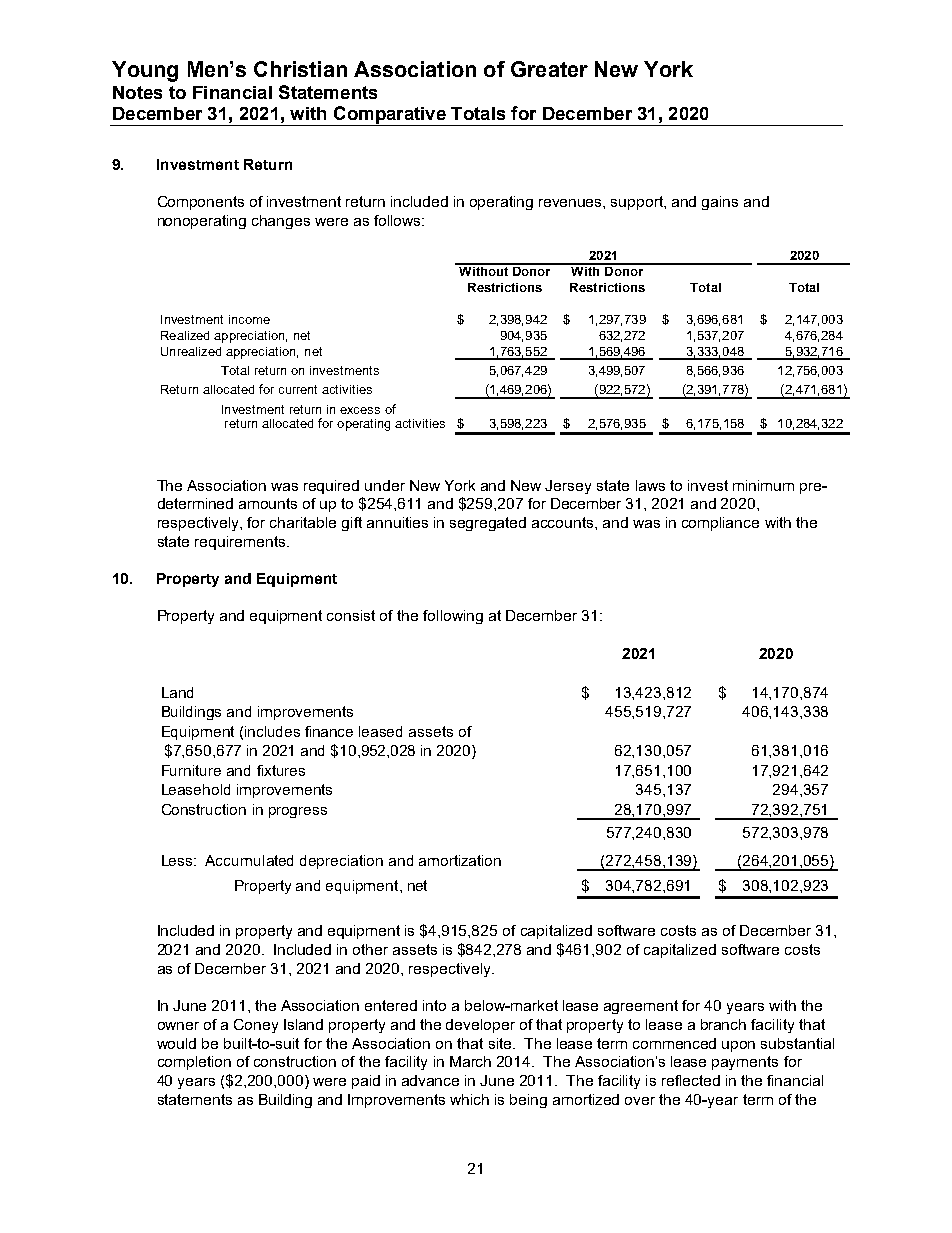 The height and width of the image is (1233, 952). Describe the element at coordinates (137, 92) in the image. I see `Notes` at that location.
